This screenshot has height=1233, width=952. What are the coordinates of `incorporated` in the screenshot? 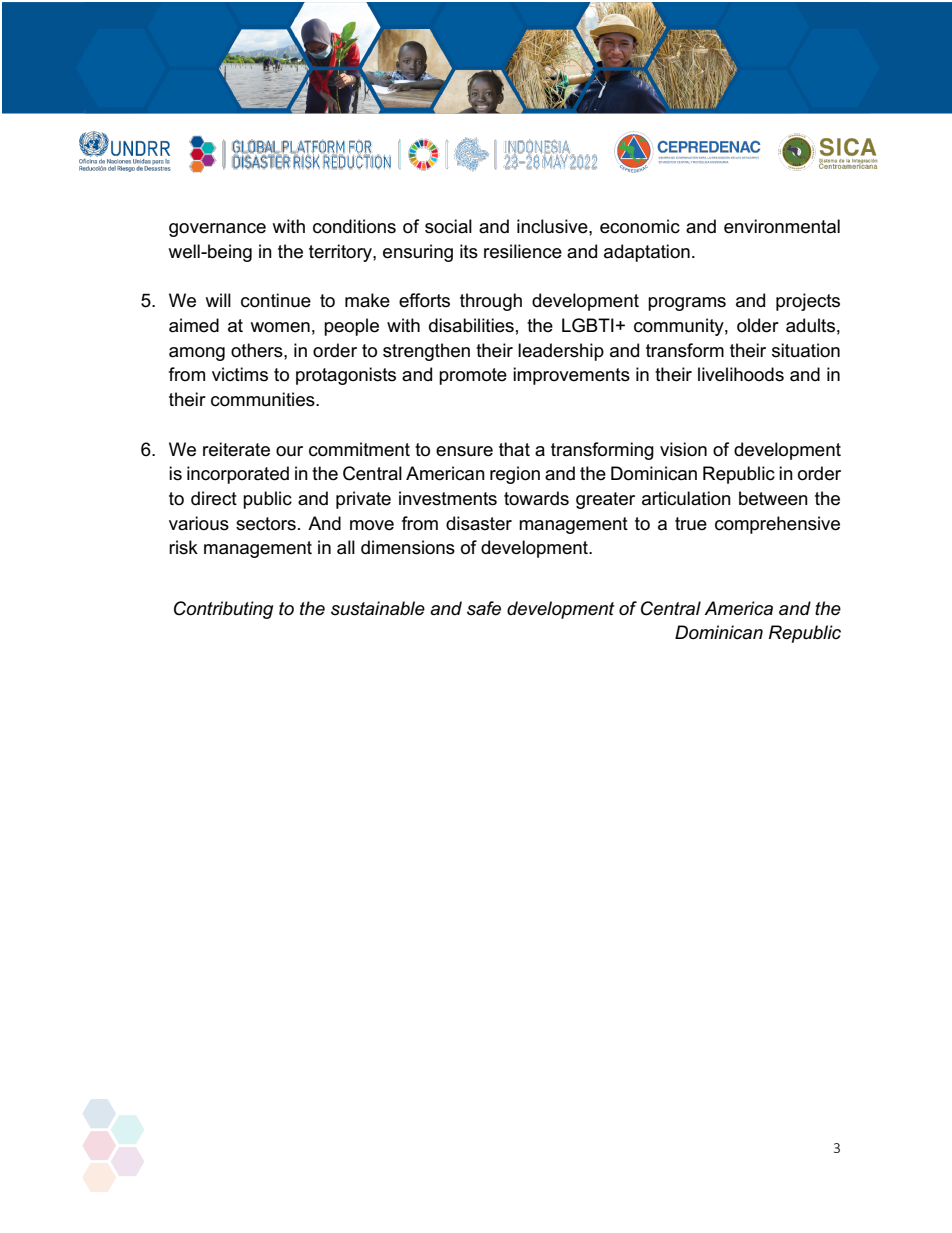 It's located at (238, 475).
